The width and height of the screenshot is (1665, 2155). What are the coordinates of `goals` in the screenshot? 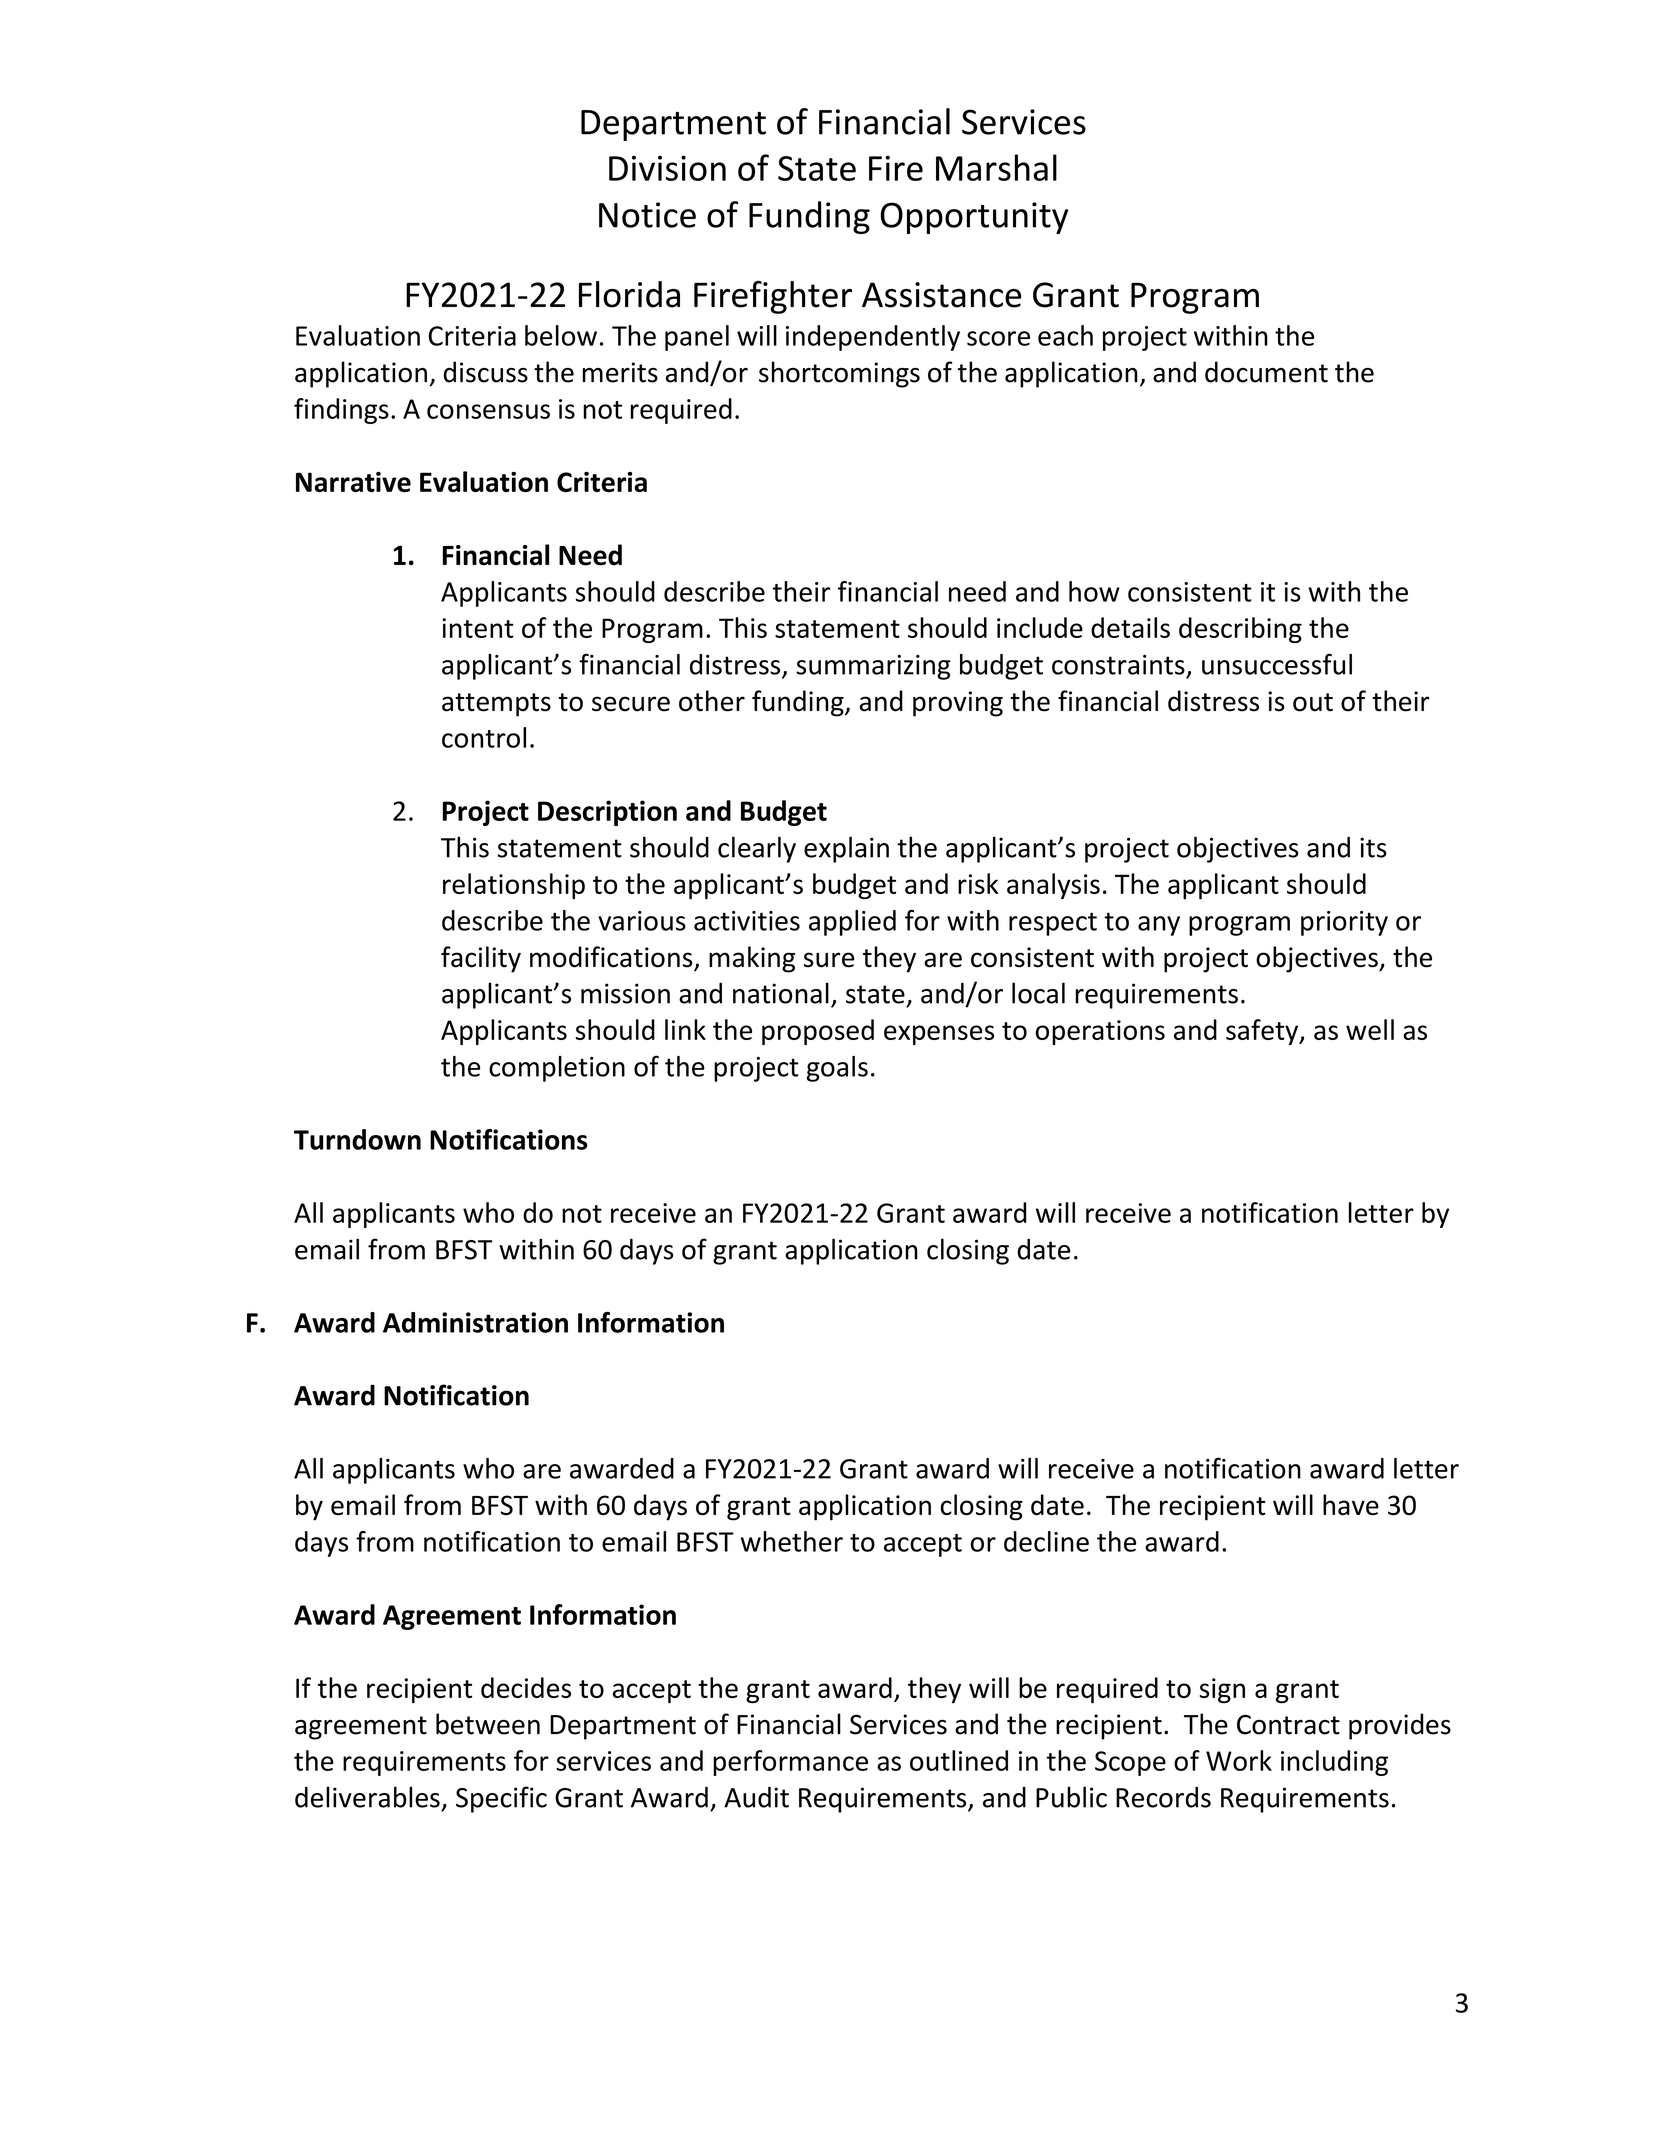 It's located at (837, 1069).
